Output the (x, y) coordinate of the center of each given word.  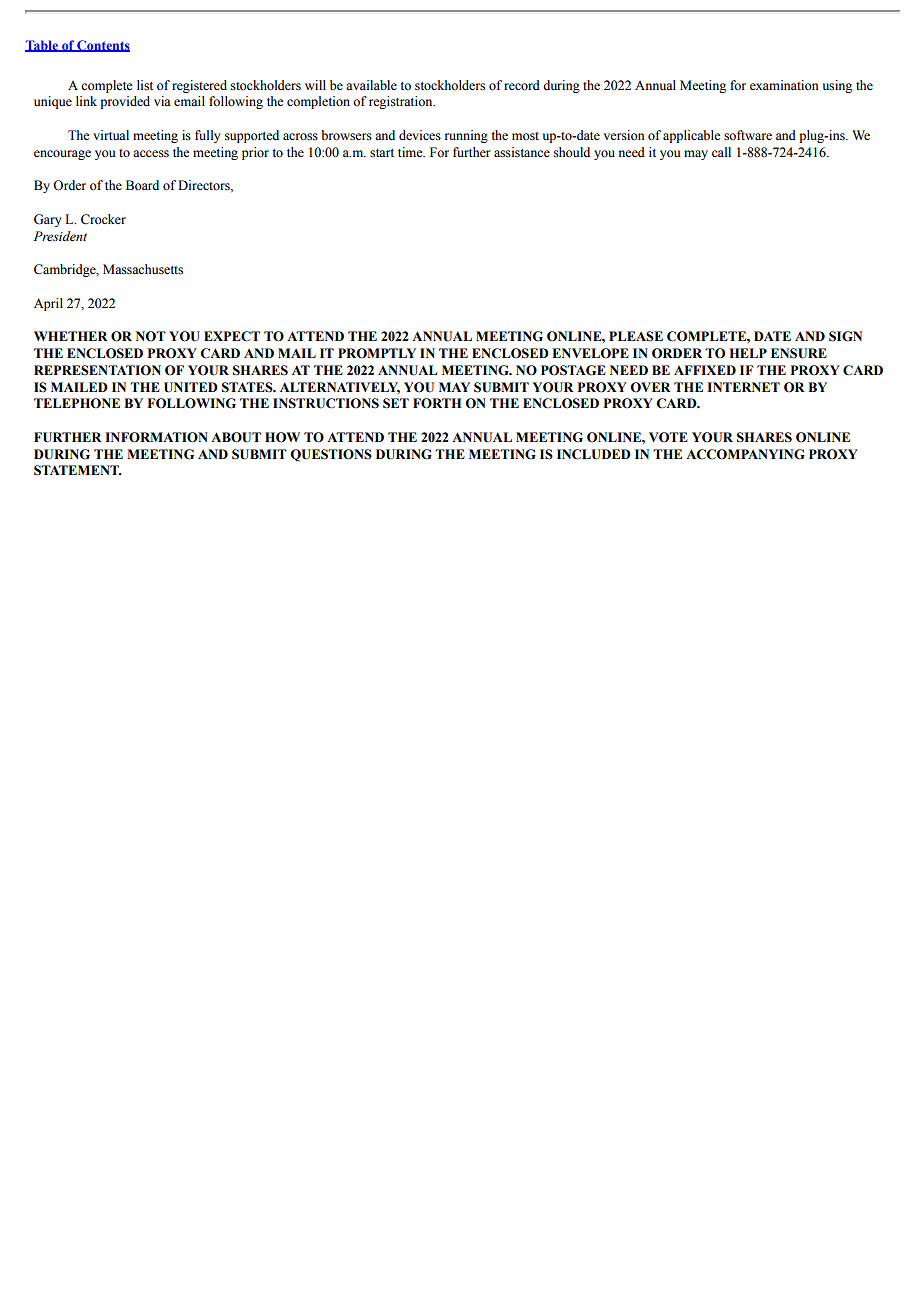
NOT (151, 336)
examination (784, 85)
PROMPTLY (377, 353)
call (721, 152)
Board (142, 185)
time (411, 152)
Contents (102, 46)
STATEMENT (77, 470)
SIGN (845, 336)
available (371, 85)
